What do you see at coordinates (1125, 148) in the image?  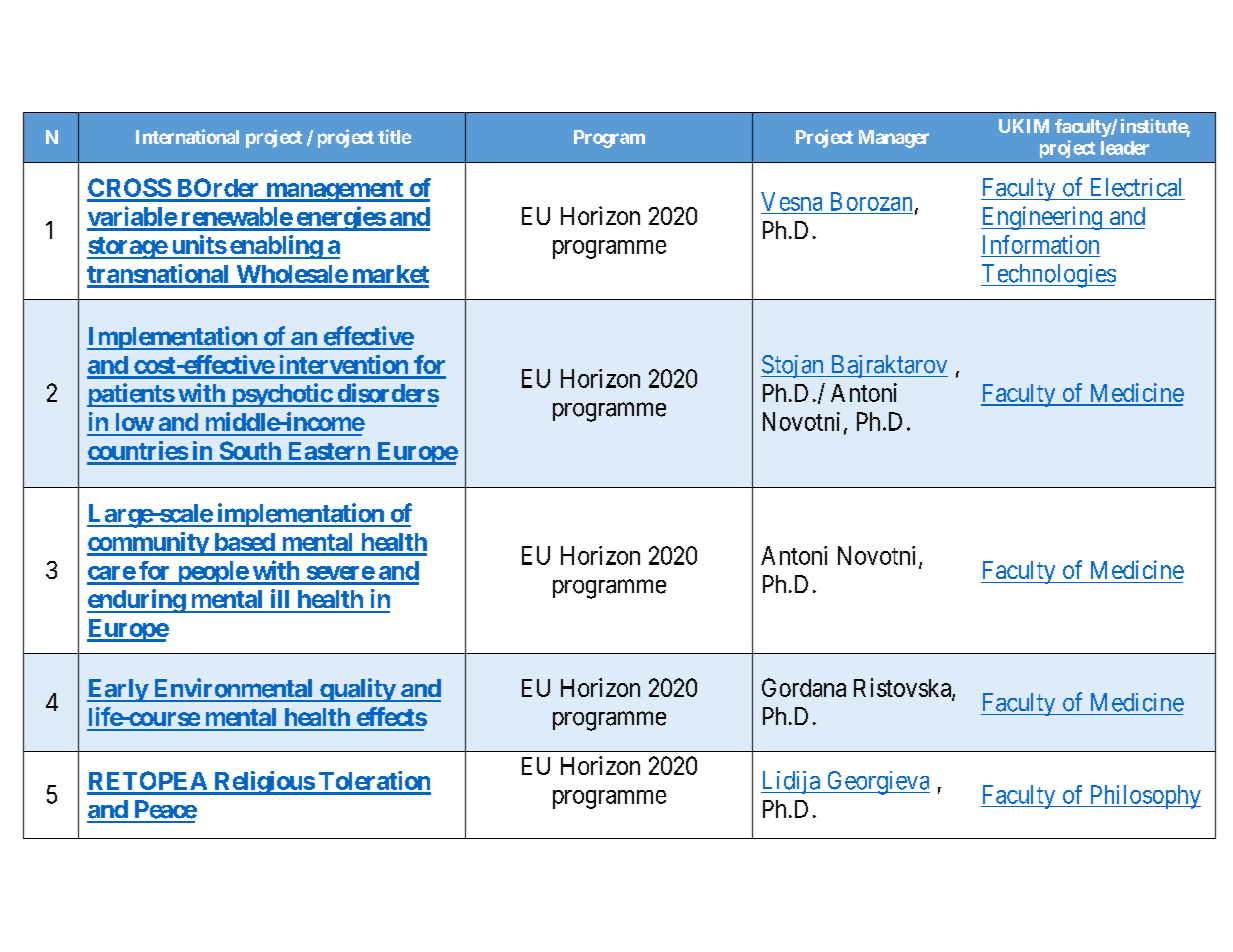 I see `leader` at bounding box center [1125, 148].
